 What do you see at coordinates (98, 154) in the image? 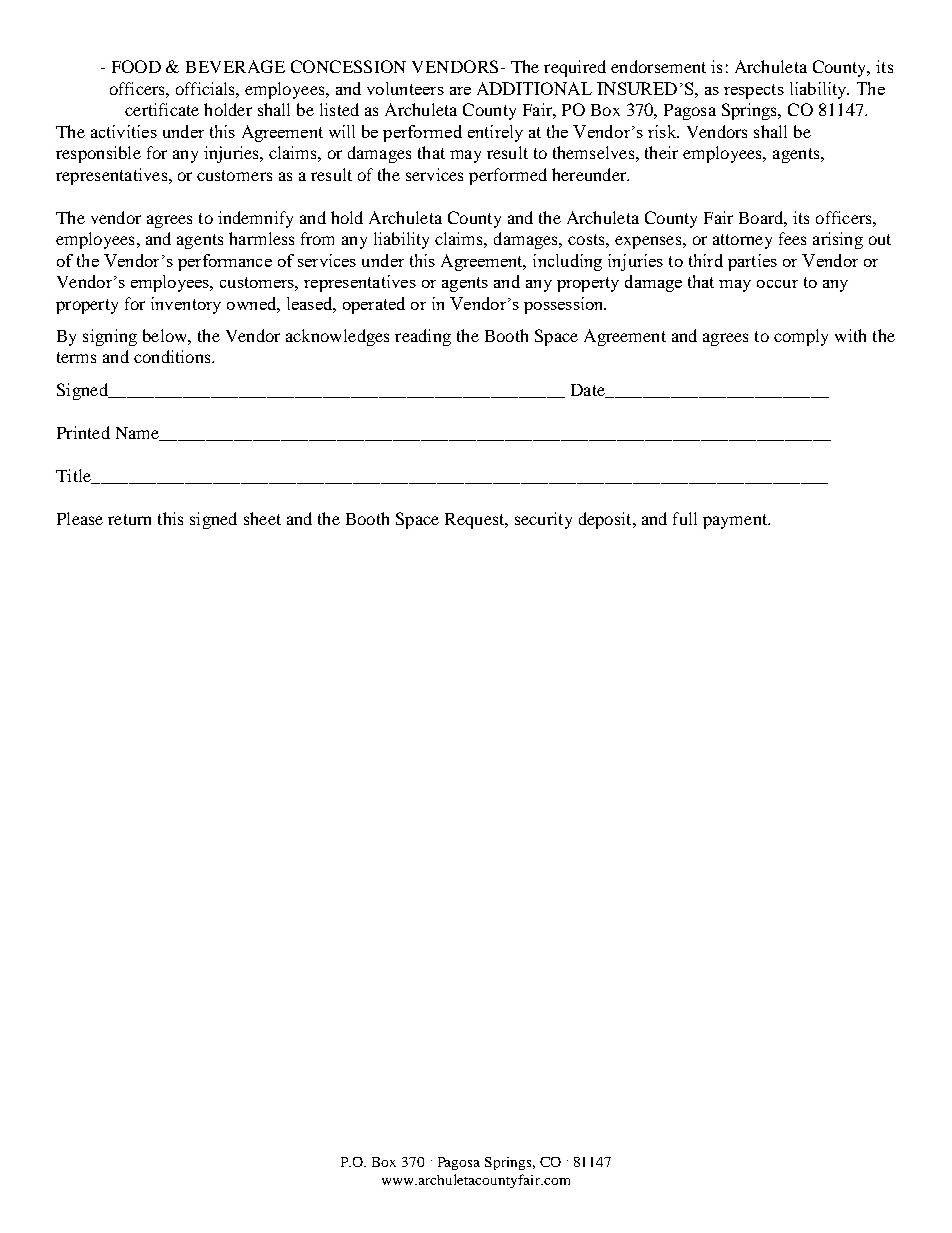
I see `responsible` at bounding box center [98, 154].
